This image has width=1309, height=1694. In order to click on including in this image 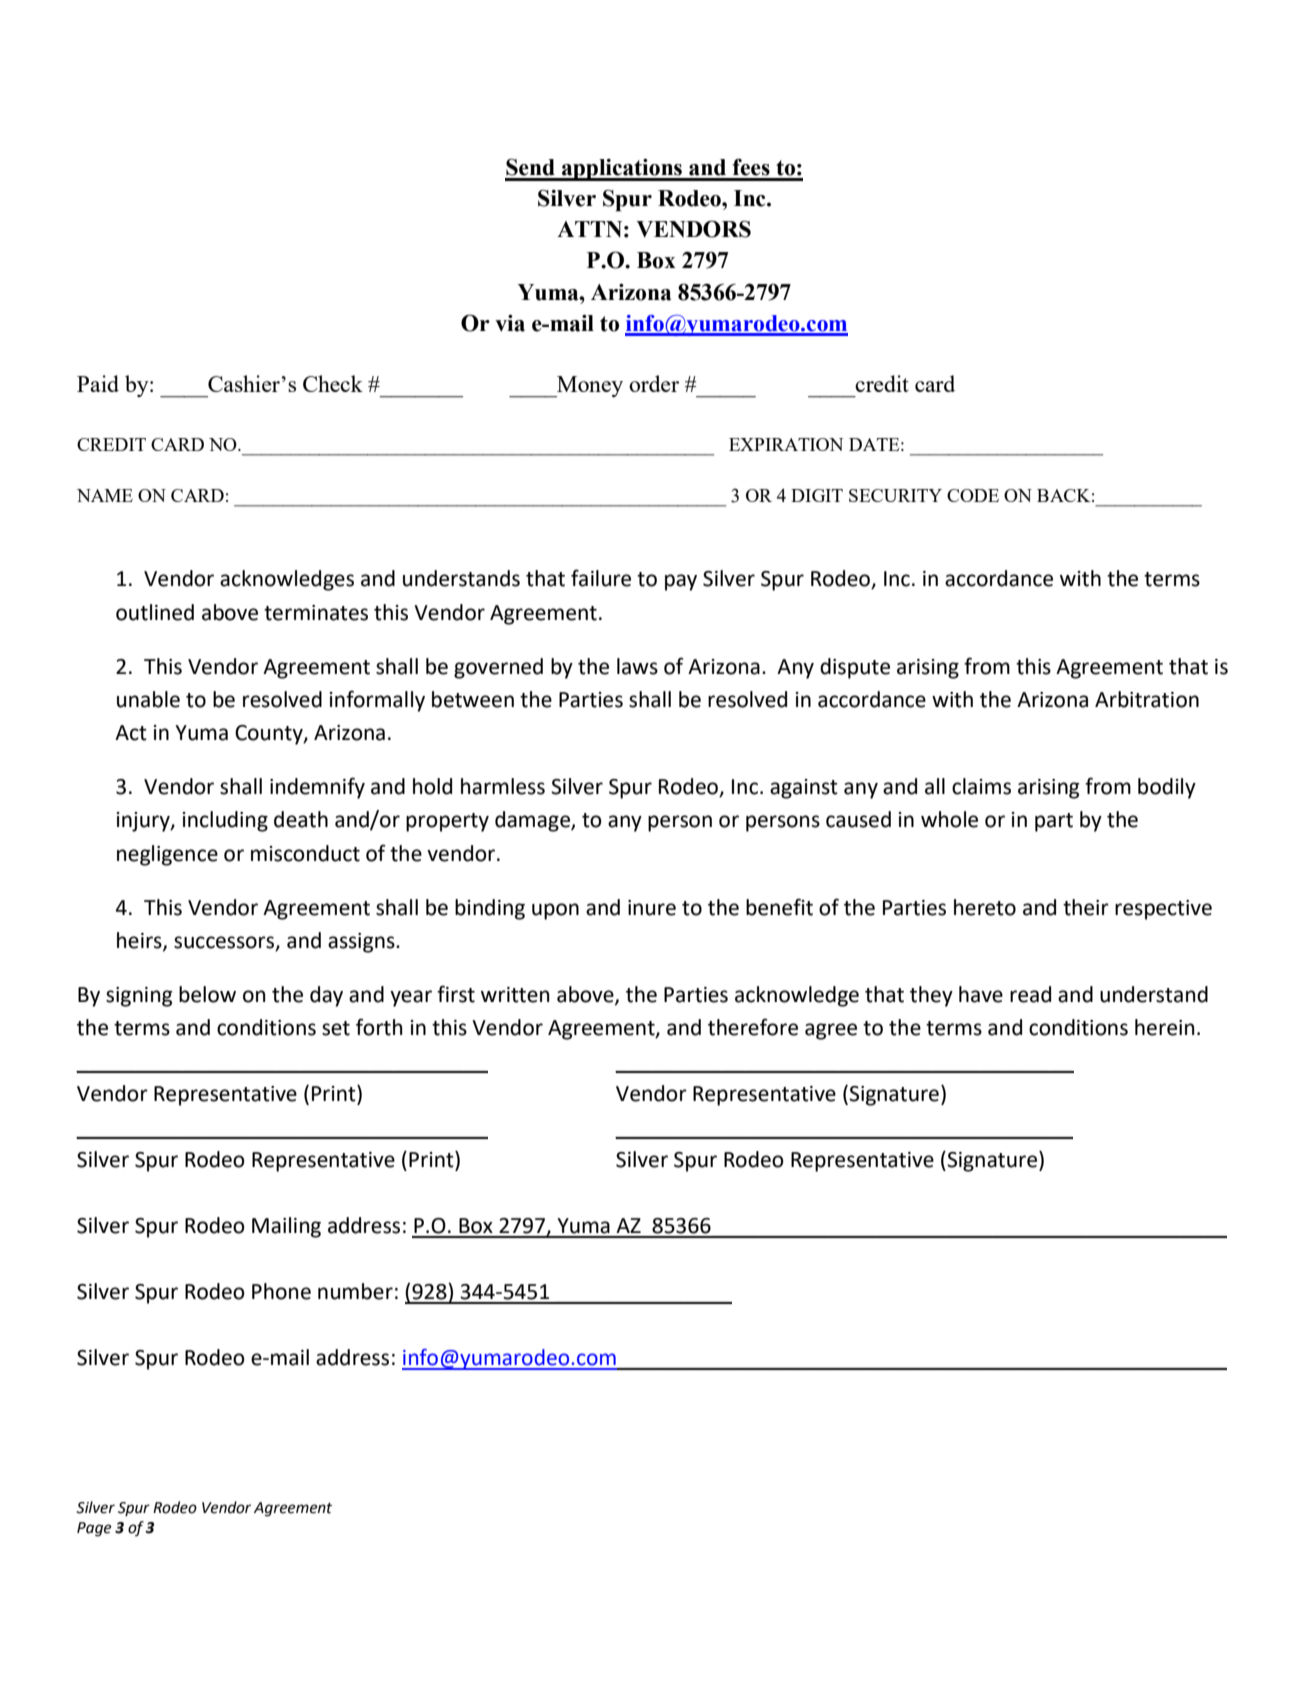, I will do `click(225, 821)`.
